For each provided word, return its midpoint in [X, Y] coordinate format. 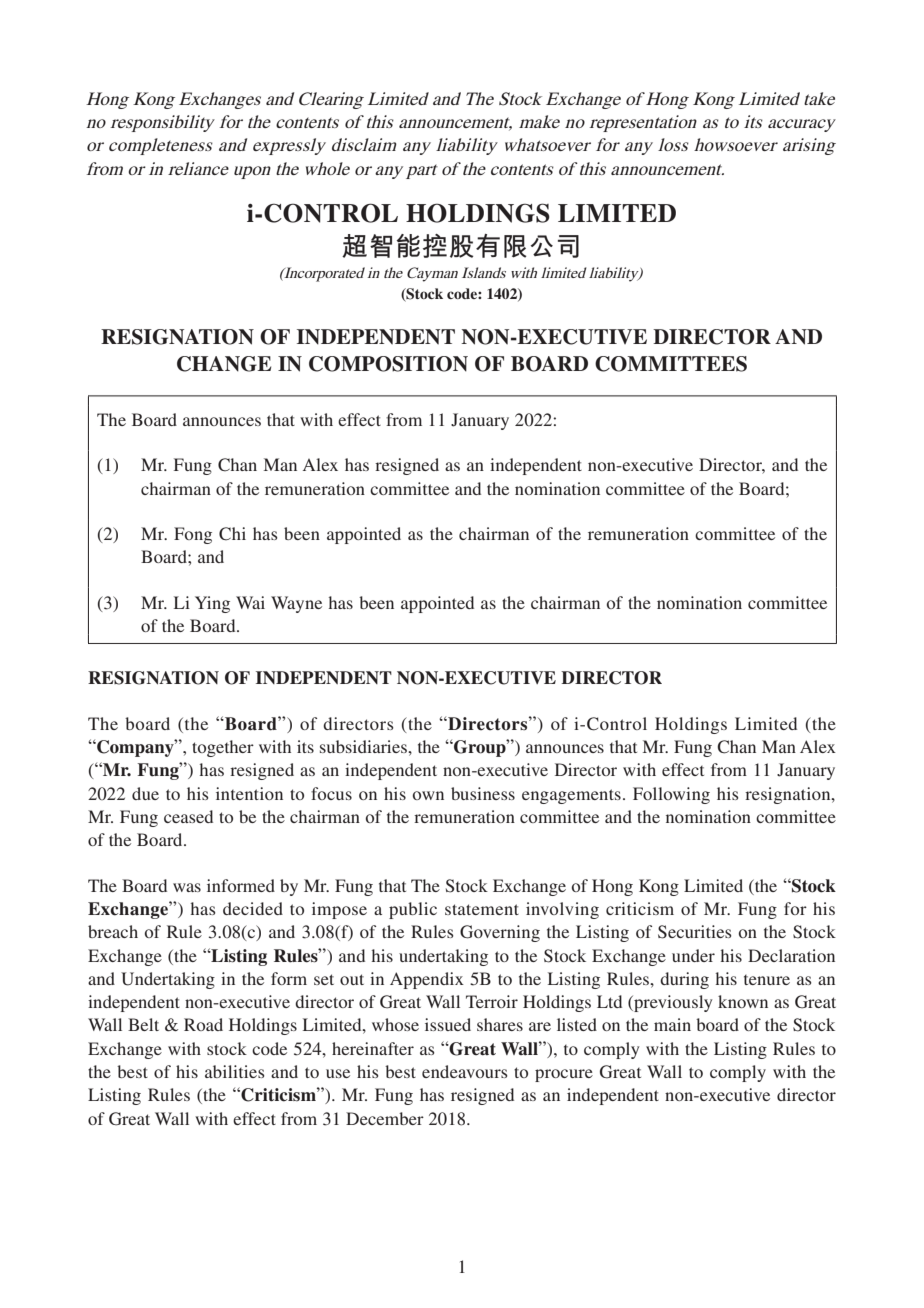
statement [482, 909]
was [187, 887]
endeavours [465, 1071]
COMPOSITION [388, 364]
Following [671, 795]
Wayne [296, 604]
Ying [212, 604]
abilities [235, 1071]
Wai [250, 602]
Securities [695, 932]
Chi [232, 534]
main [672, 1024]
